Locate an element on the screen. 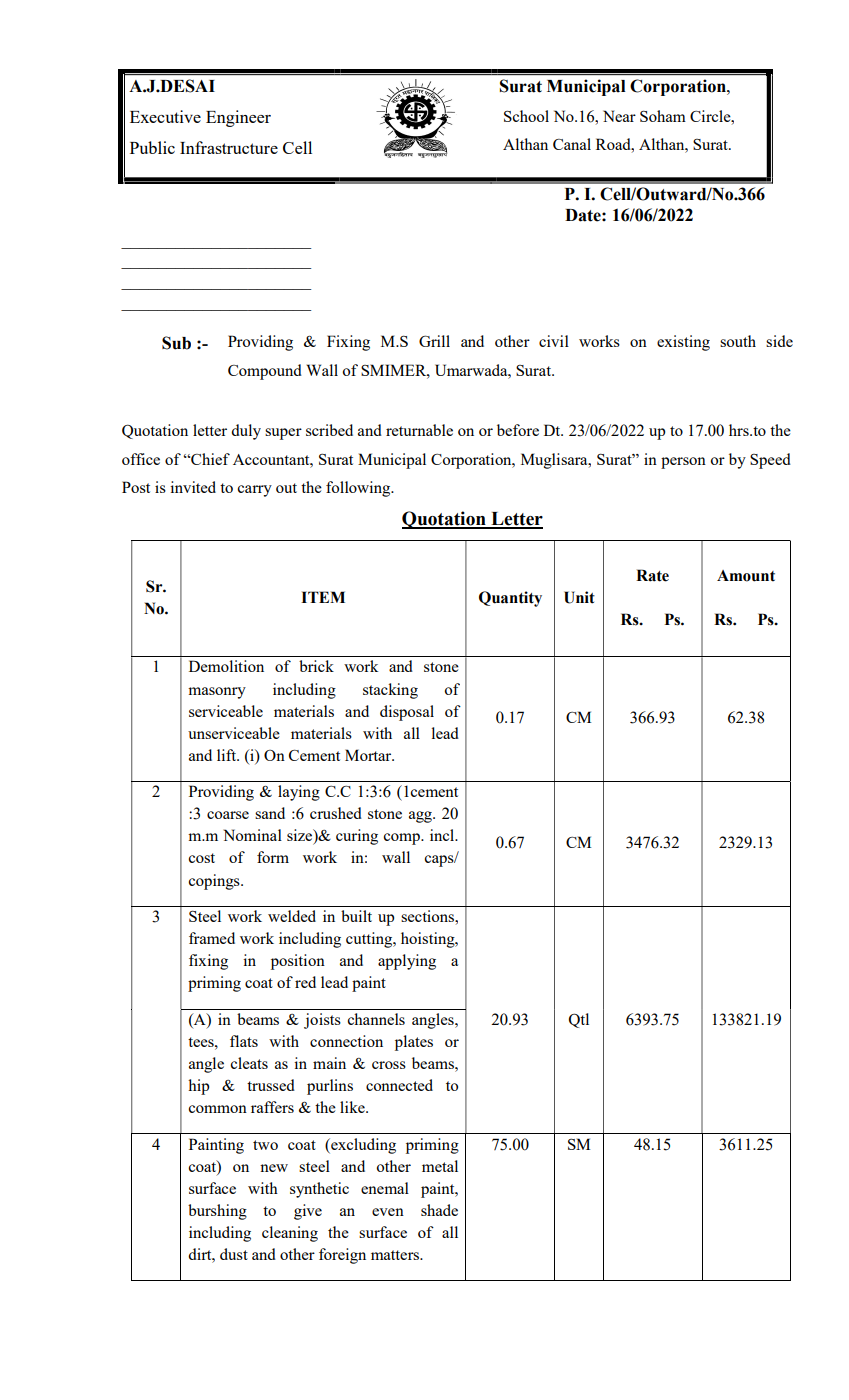  shade is located at coordinates (439, 1210).
